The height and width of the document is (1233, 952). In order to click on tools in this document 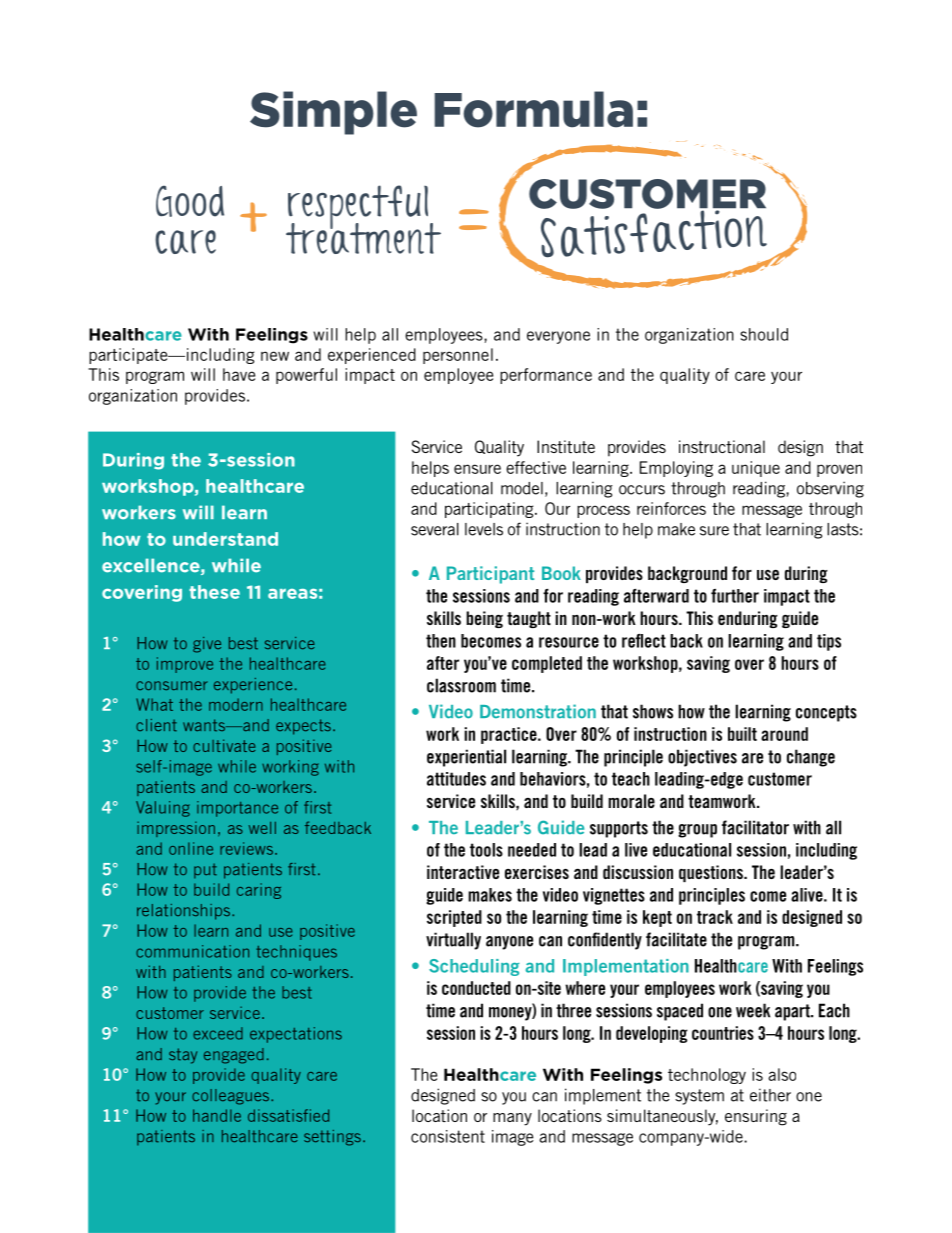, I will do `click(486, 850)`.
